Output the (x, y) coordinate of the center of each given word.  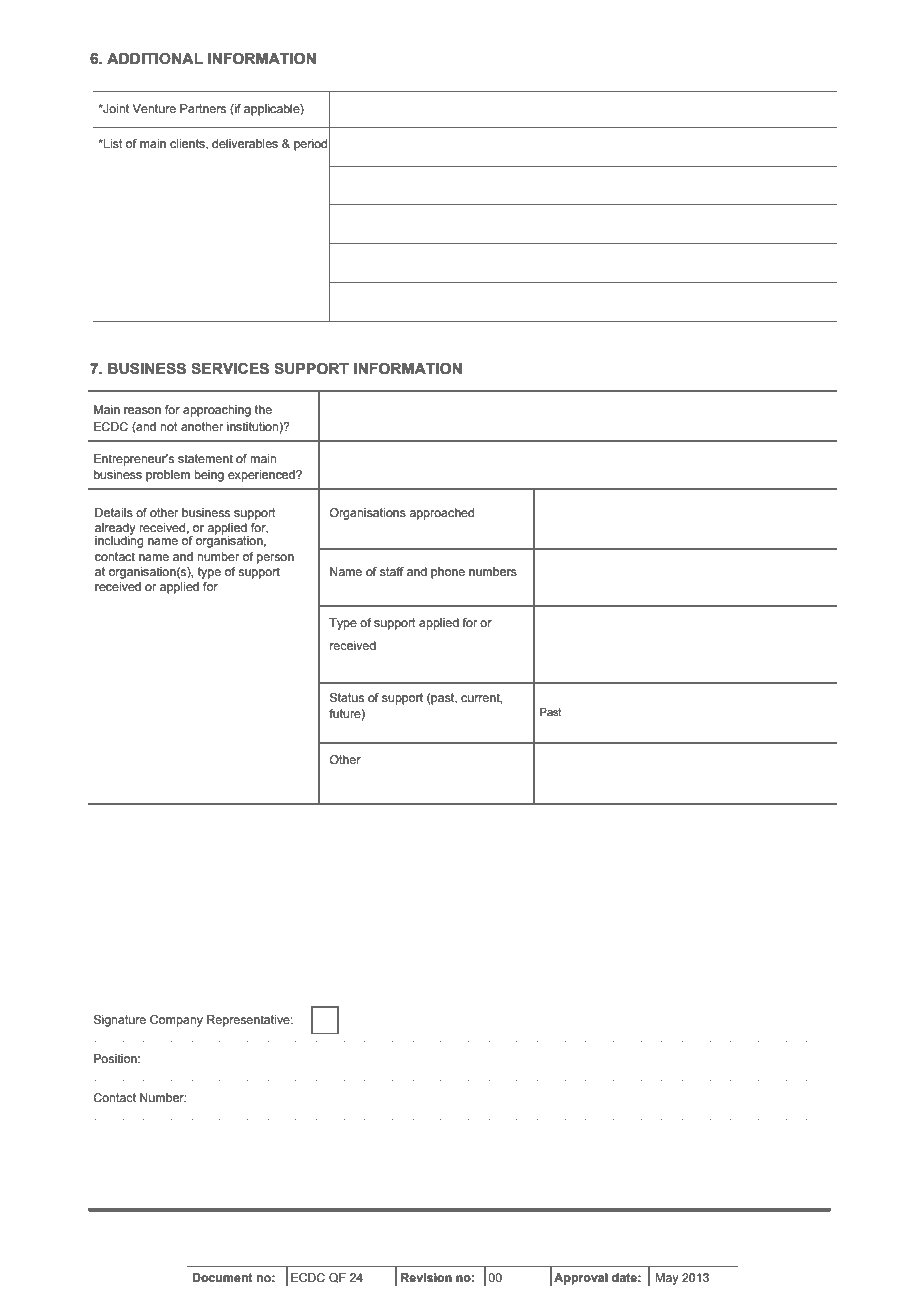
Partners (203, 108)
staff (392, 571)
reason (142, 410)
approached (441, 514)
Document (222, 1277)
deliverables (245, 143)
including (119, 541)
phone (448, 573)
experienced (262, 476)
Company (176, 1021)
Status (347, 698)
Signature (120, 1021)
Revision (426, 1277)
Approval (581, 1279)
